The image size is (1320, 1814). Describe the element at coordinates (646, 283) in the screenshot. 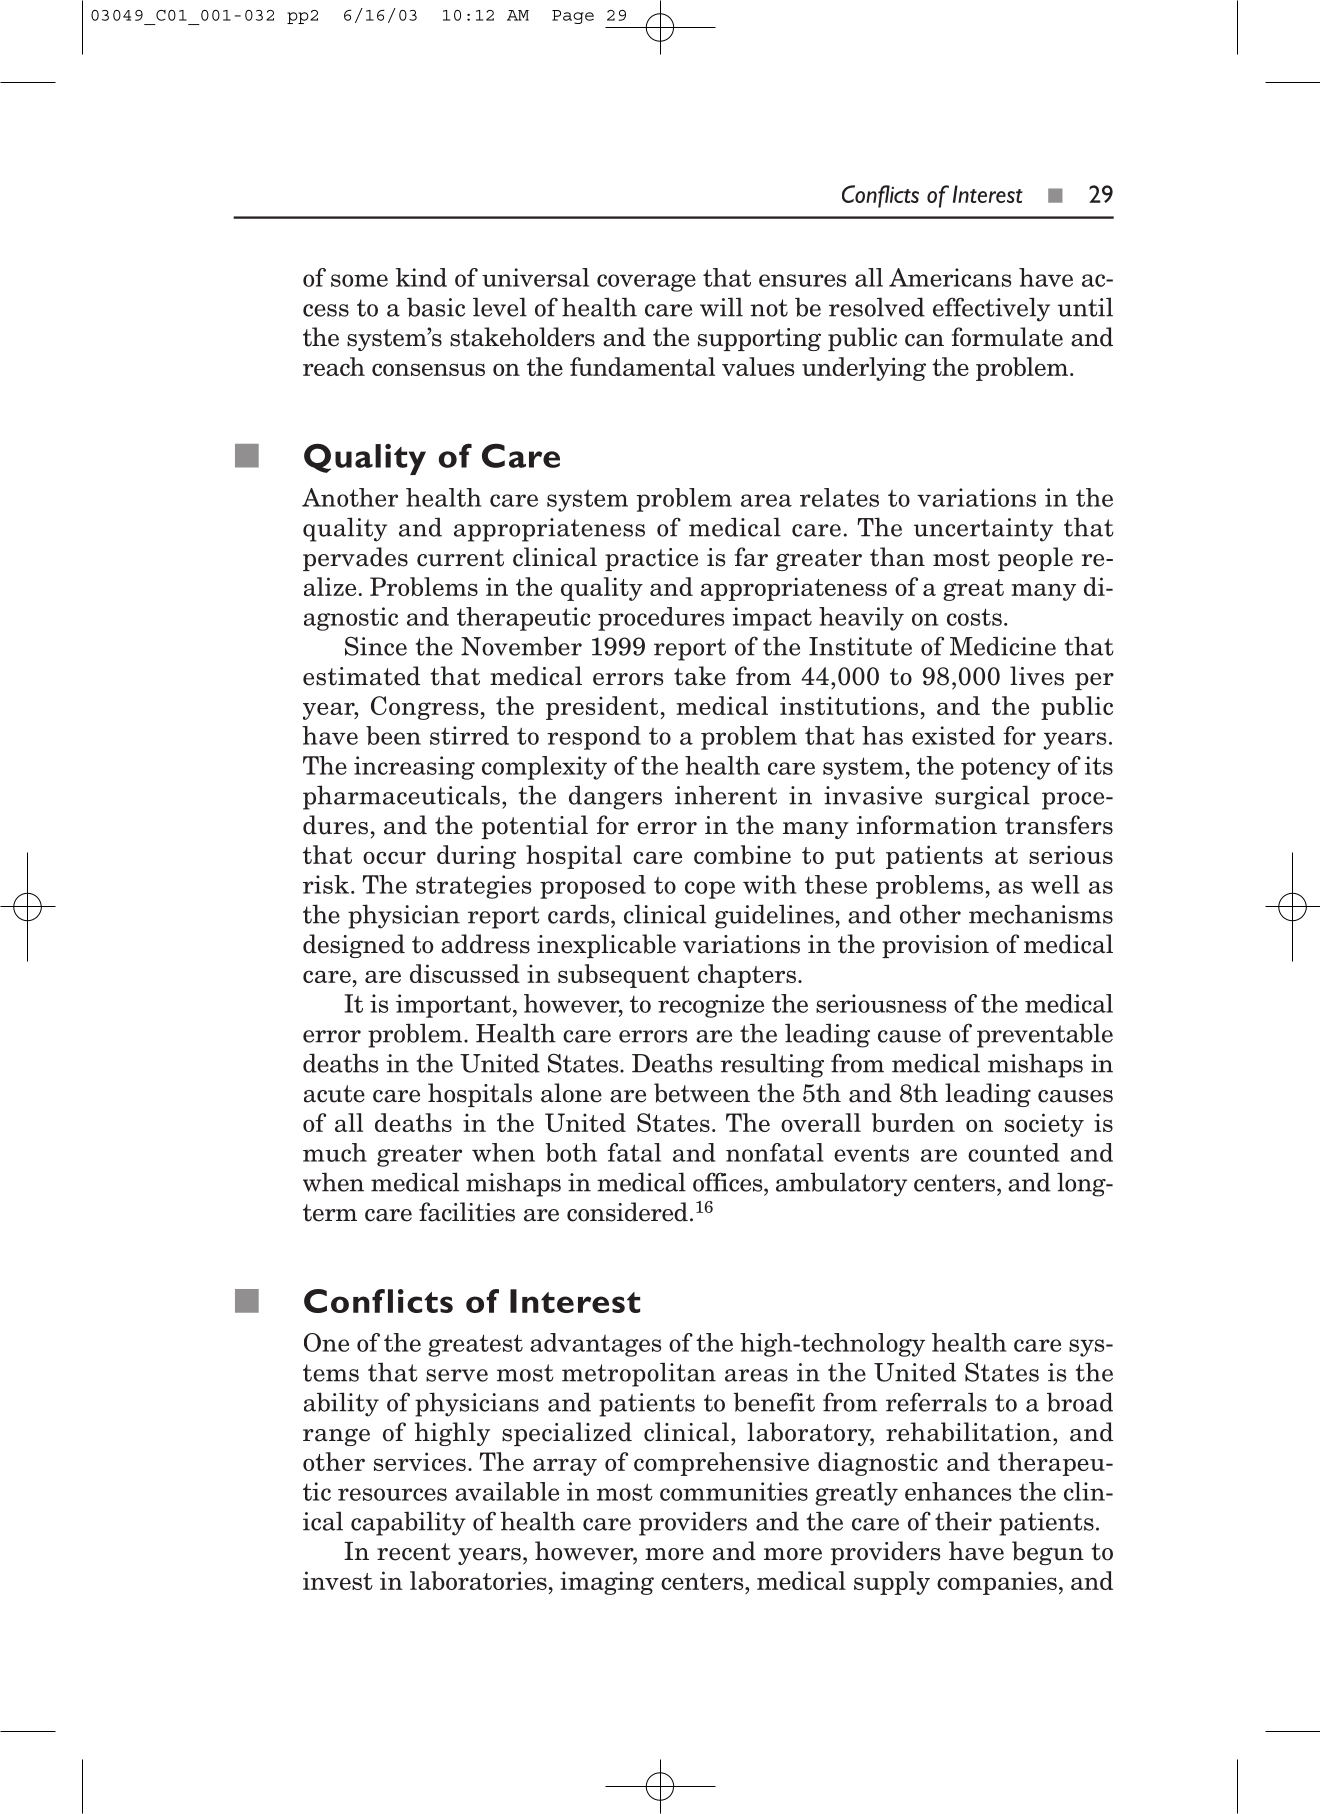

I see `coverage` at that location.
